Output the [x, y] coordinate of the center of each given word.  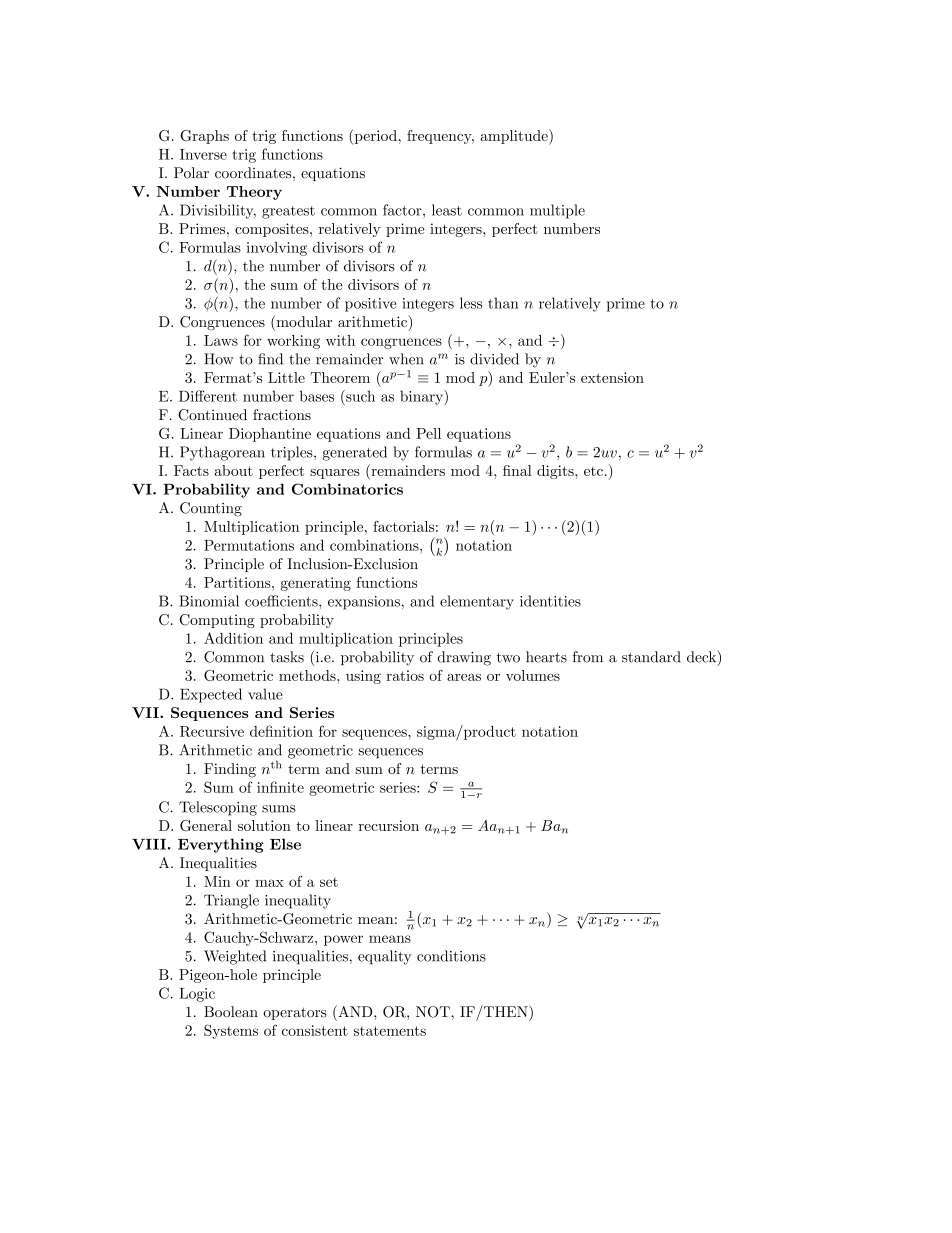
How [219, 359]
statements [390, 1031]
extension [612, 377]
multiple [557, 211]
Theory [254, 193]
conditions [451, 956]
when [406, 359]
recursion [388, 825]
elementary [477, 602]
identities [550, 601]
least [447, 210]
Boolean [231, 1012]
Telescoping [218, 808]
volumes [533, 675]
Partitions [238, 582]
